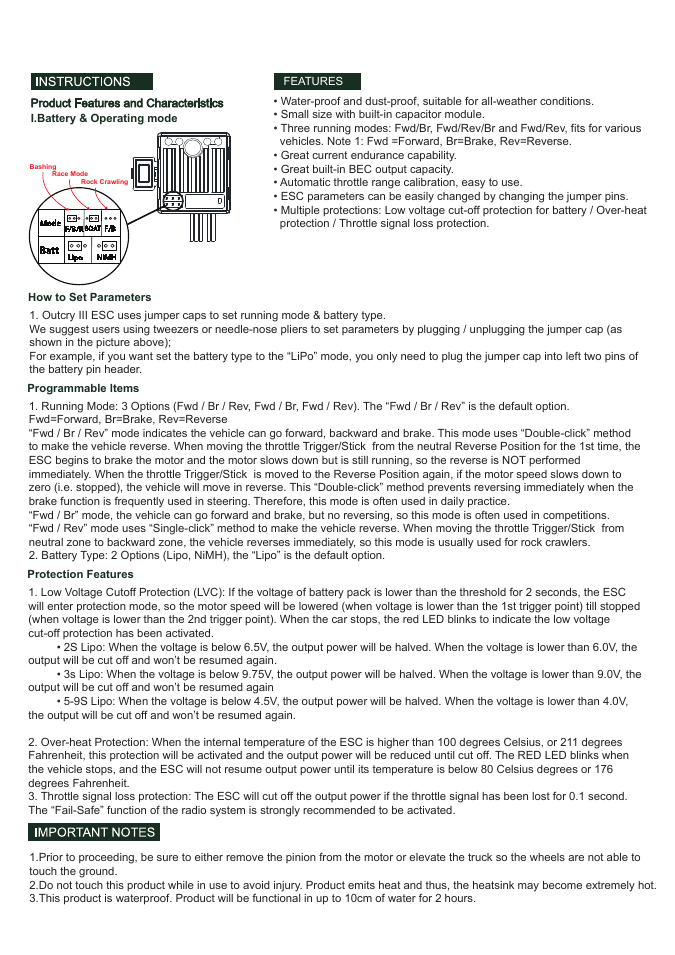 This screenshot has width=675, height=955. Describe the element at coordinates (578, 127) in the screenshot. I see `fits` at that location.
